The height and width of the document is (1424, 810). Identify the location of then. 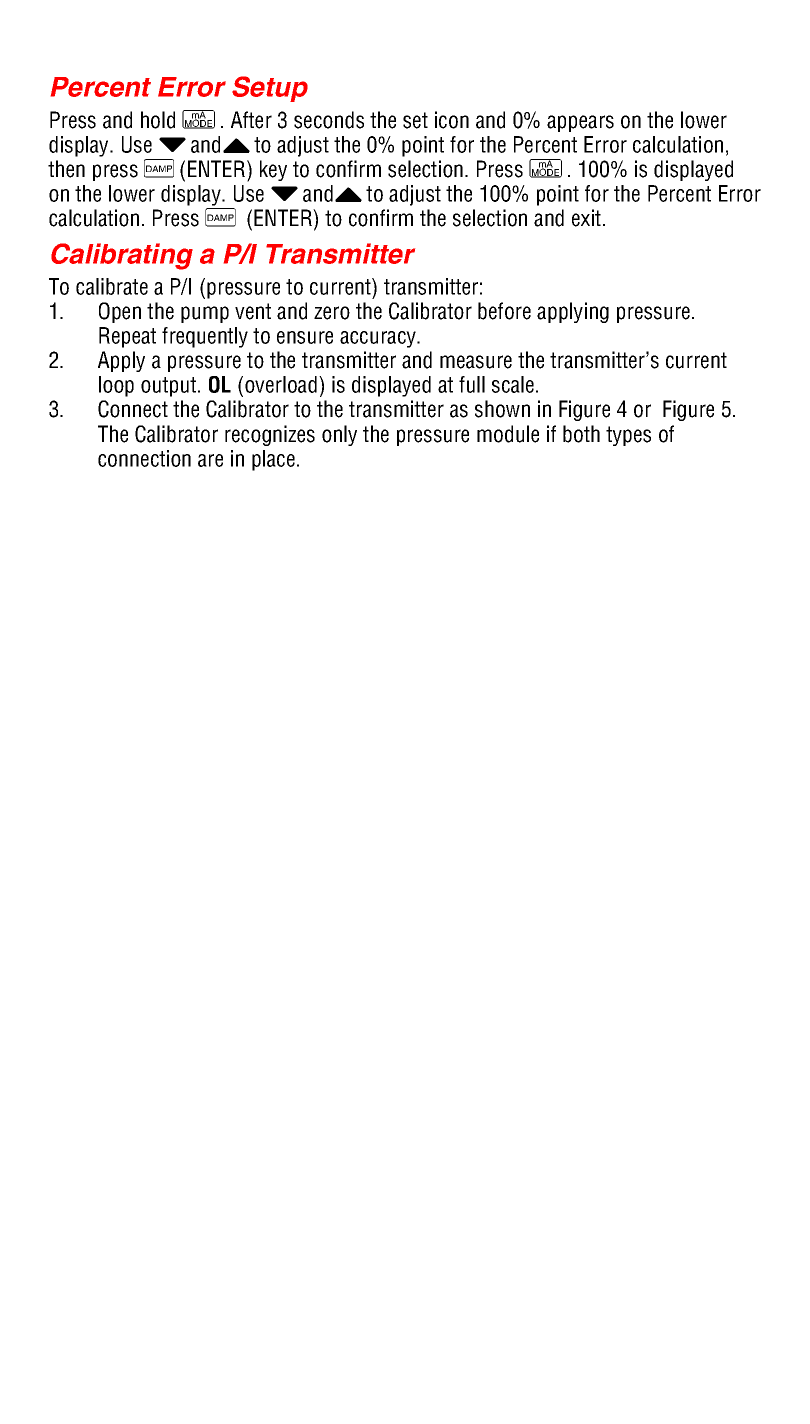
(66, 169).
